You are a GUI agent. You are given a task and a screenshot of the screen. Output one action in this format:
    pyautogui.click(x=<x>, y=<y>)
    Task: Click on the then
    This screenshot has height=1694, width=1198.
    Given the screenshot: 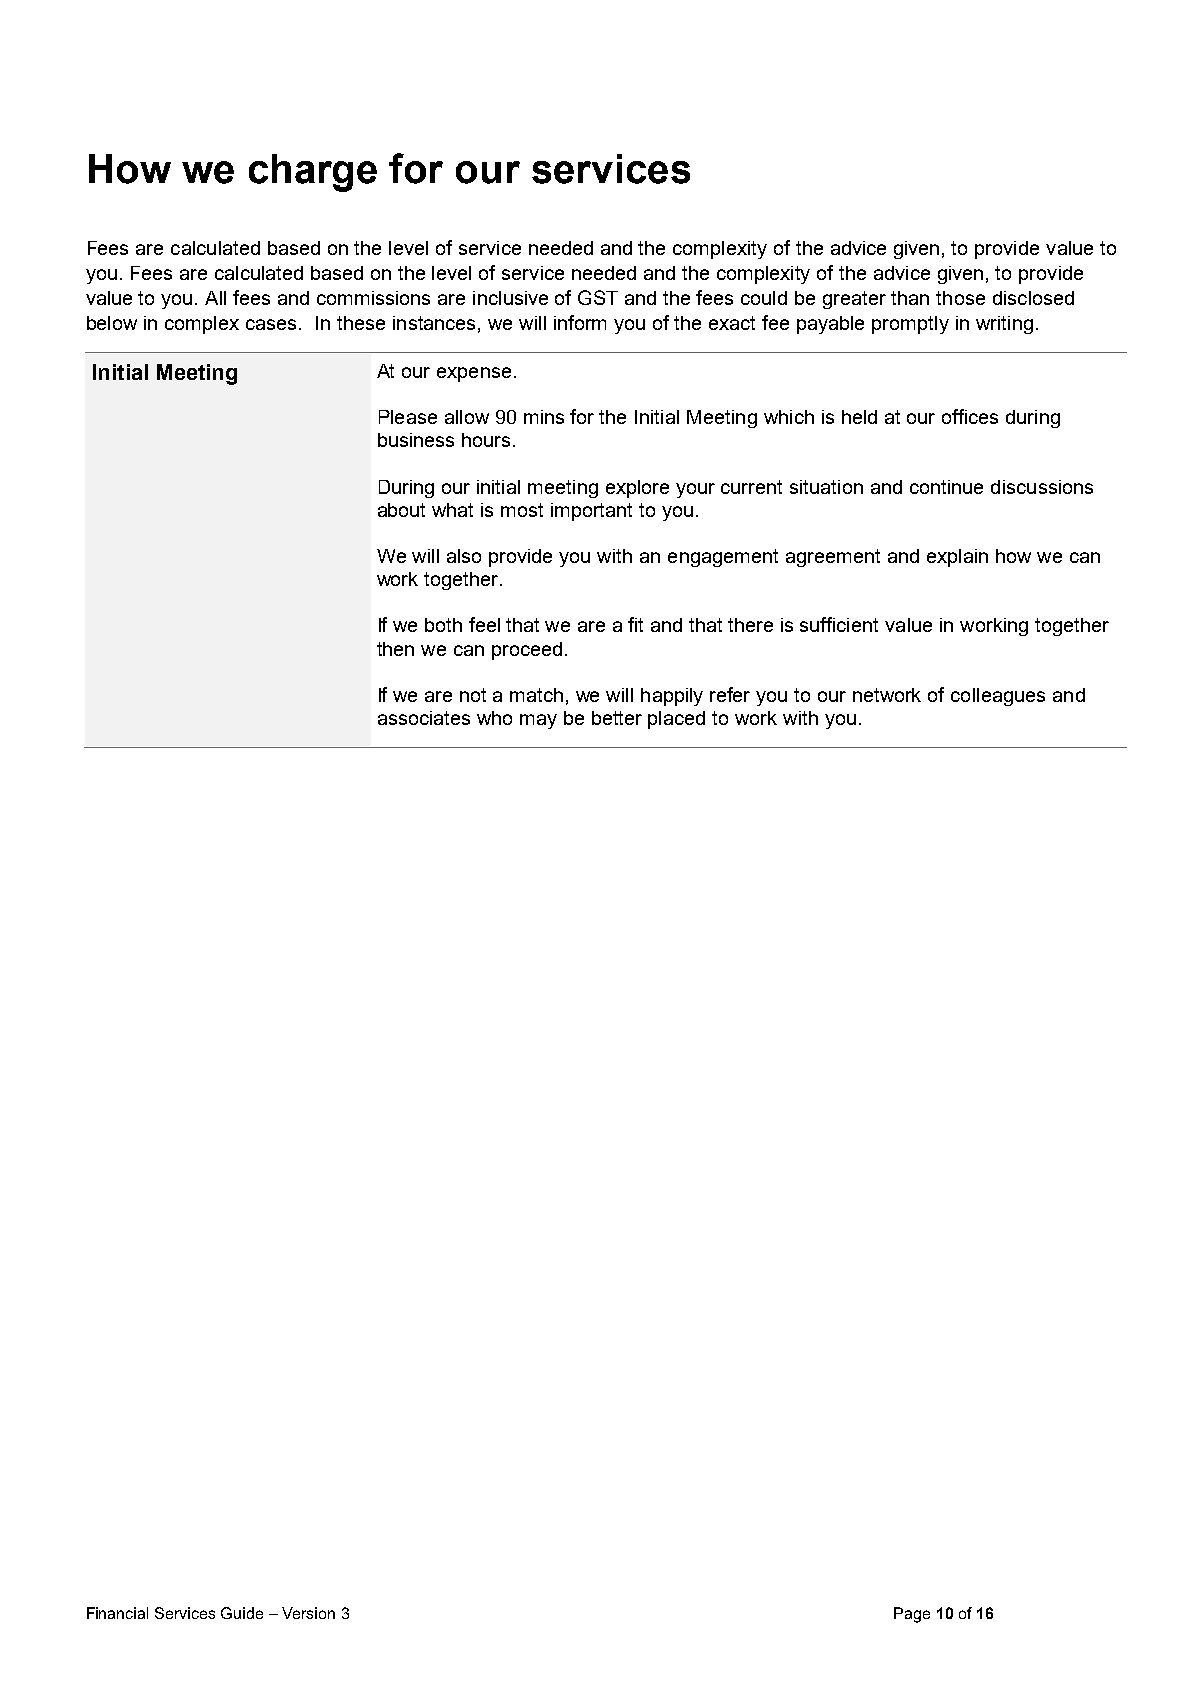 What is the action you would take?
    pyautogui.click(x=395, y=649)
